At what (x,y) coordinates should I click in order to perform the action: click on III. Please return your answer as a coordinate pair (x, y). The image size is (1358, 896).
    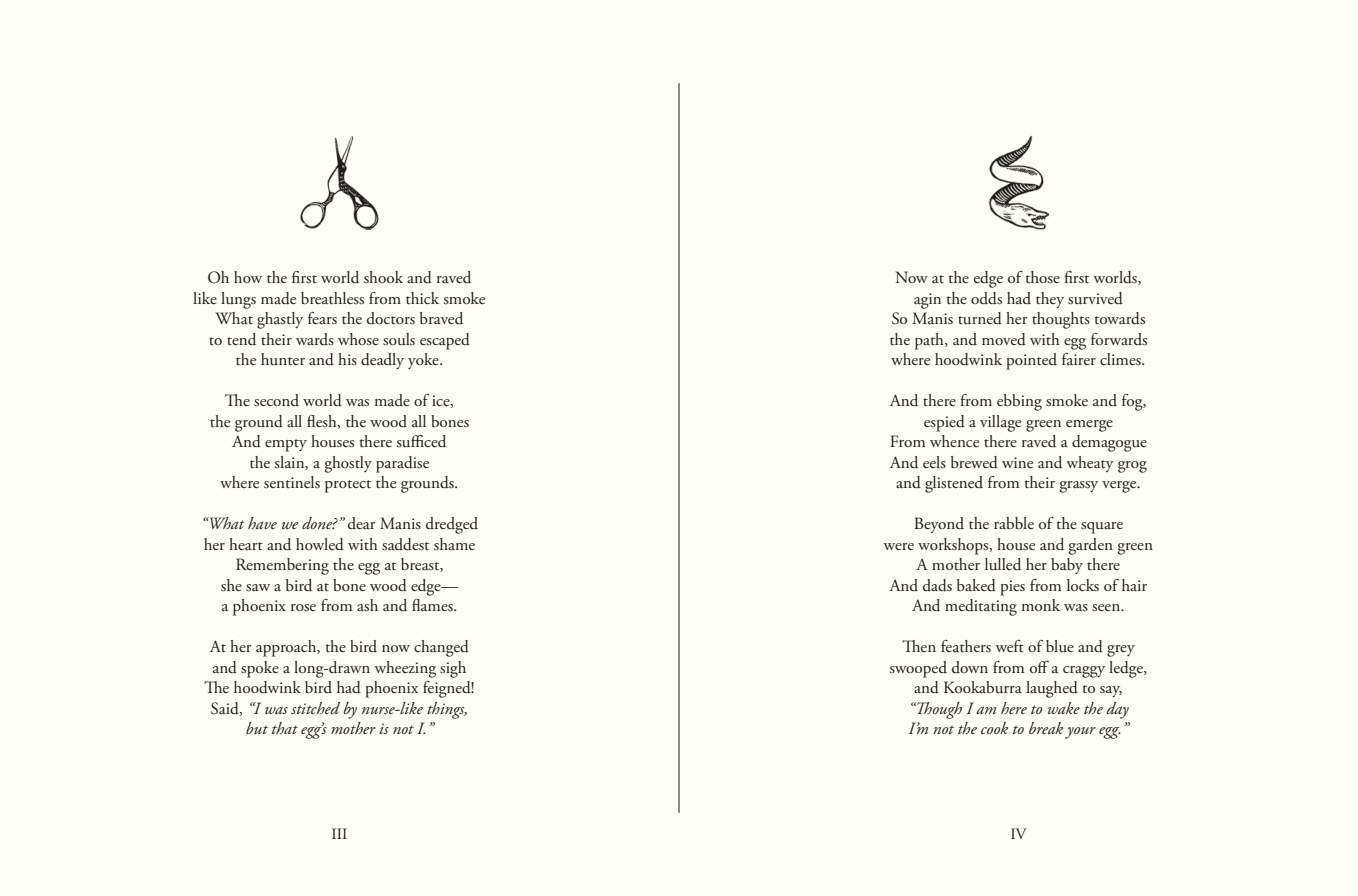
    Looking at the image, I should click on (339, 833).
